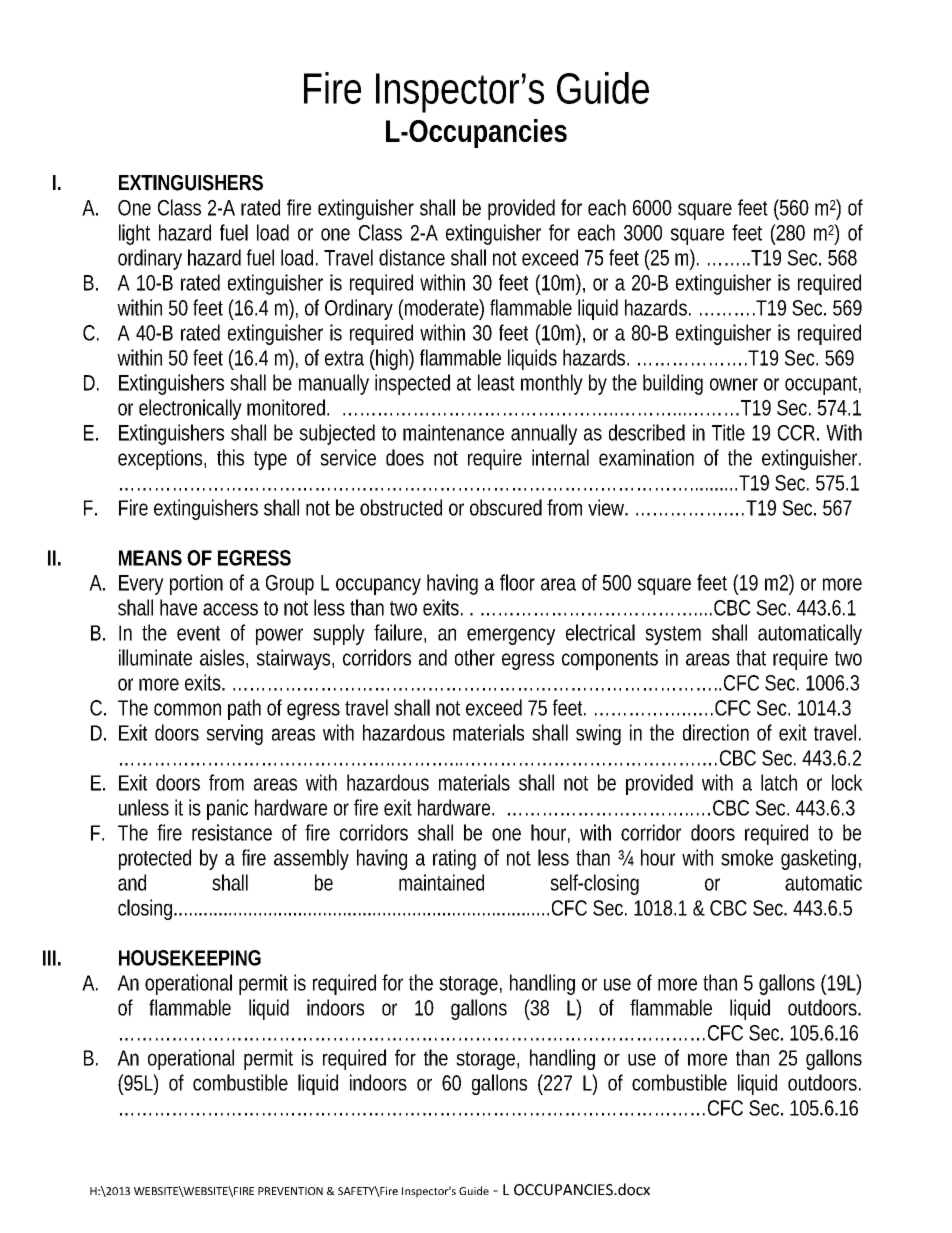 The height and width of the image is (1233, 952). I want to click on distance, so click(412, 257).
